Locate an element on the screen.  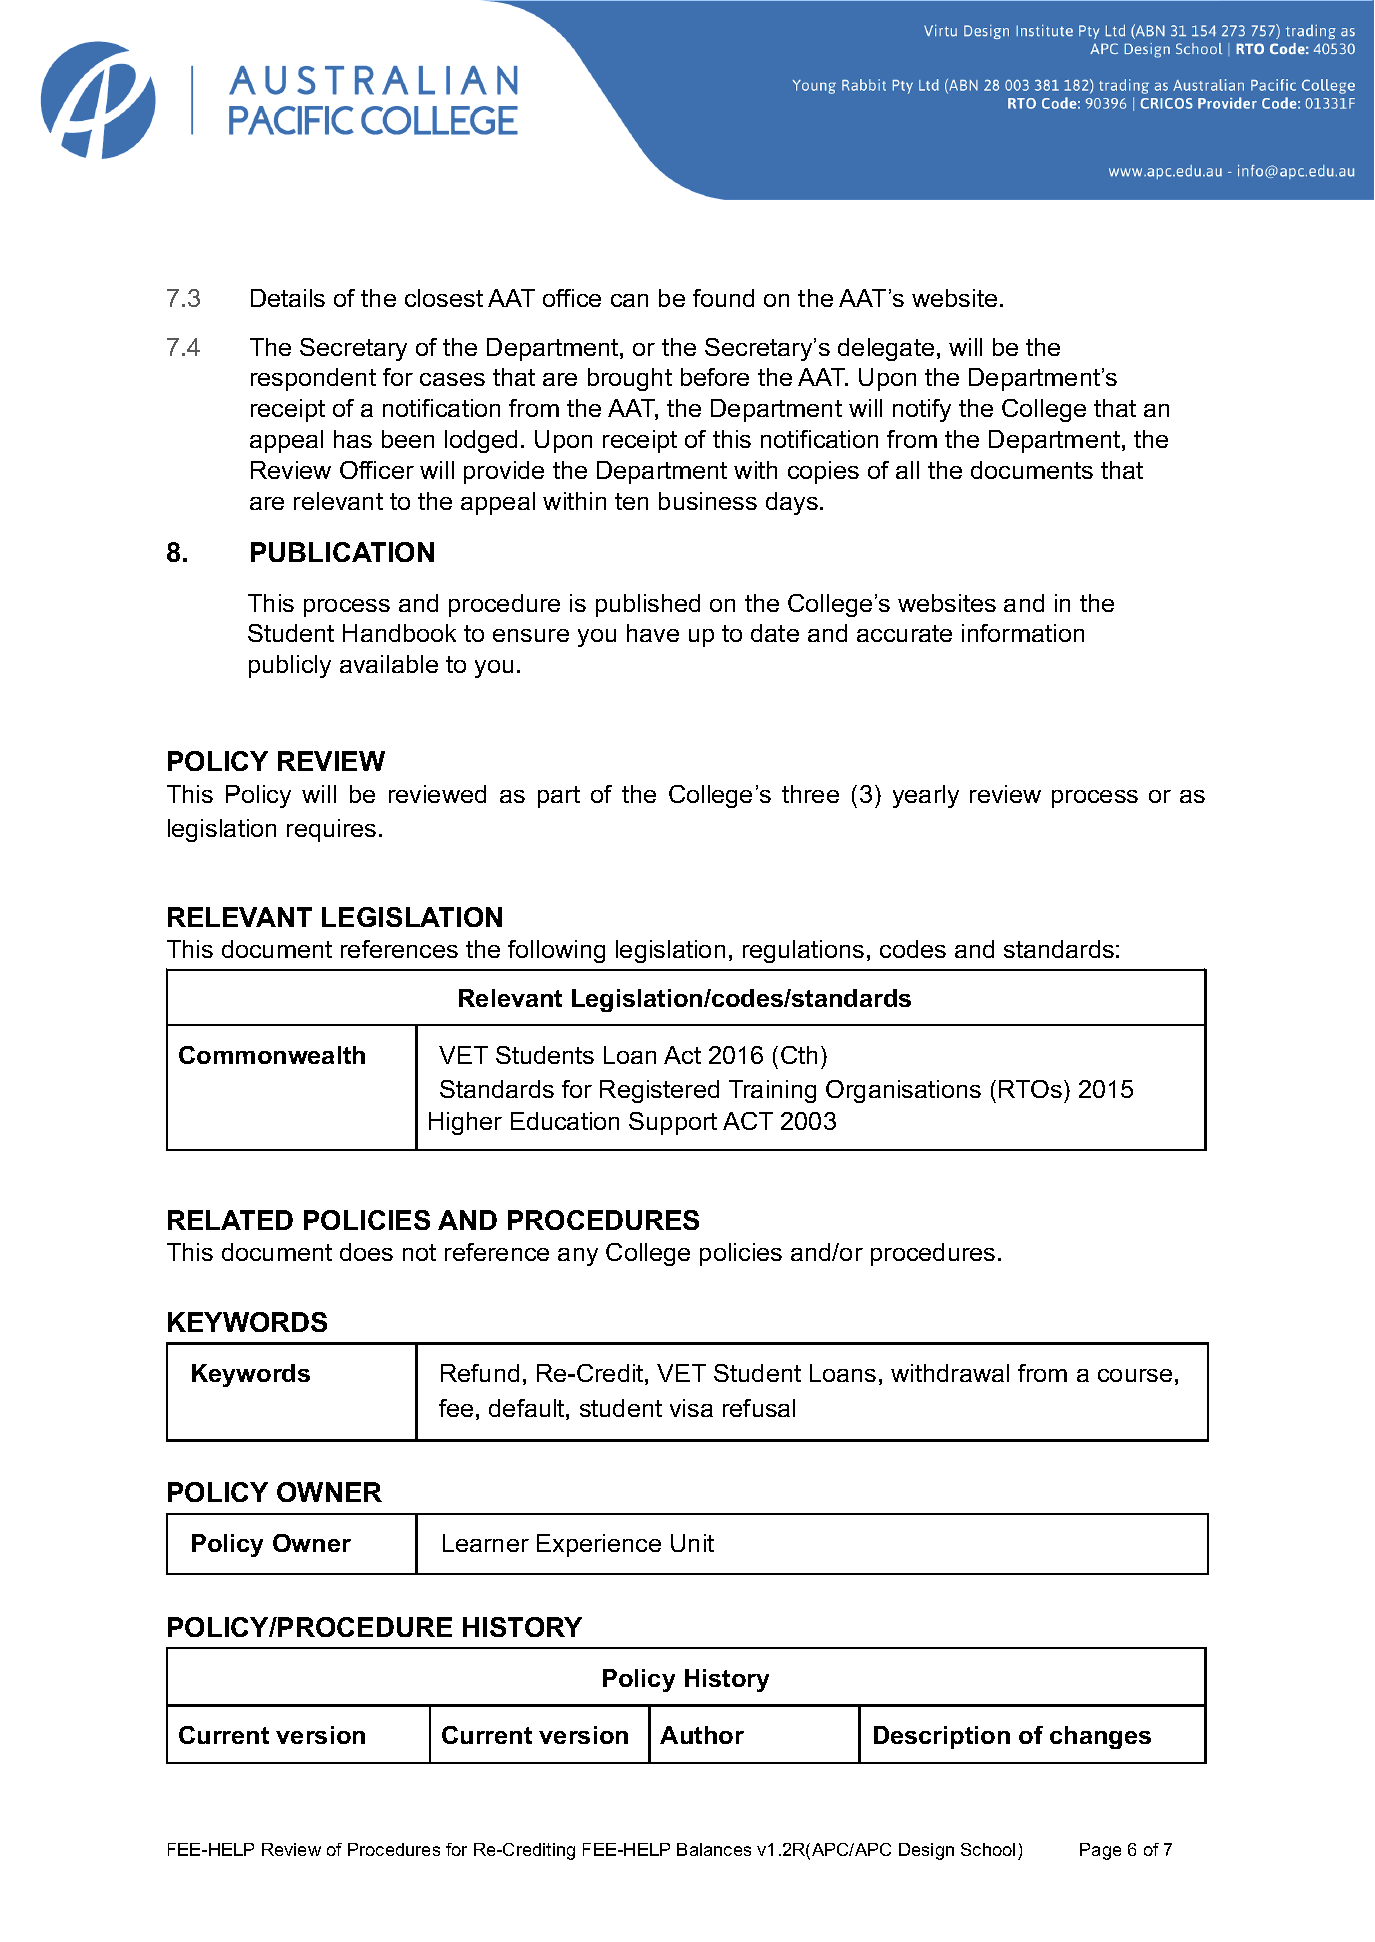
requires is located at coordinates (331, 830).
